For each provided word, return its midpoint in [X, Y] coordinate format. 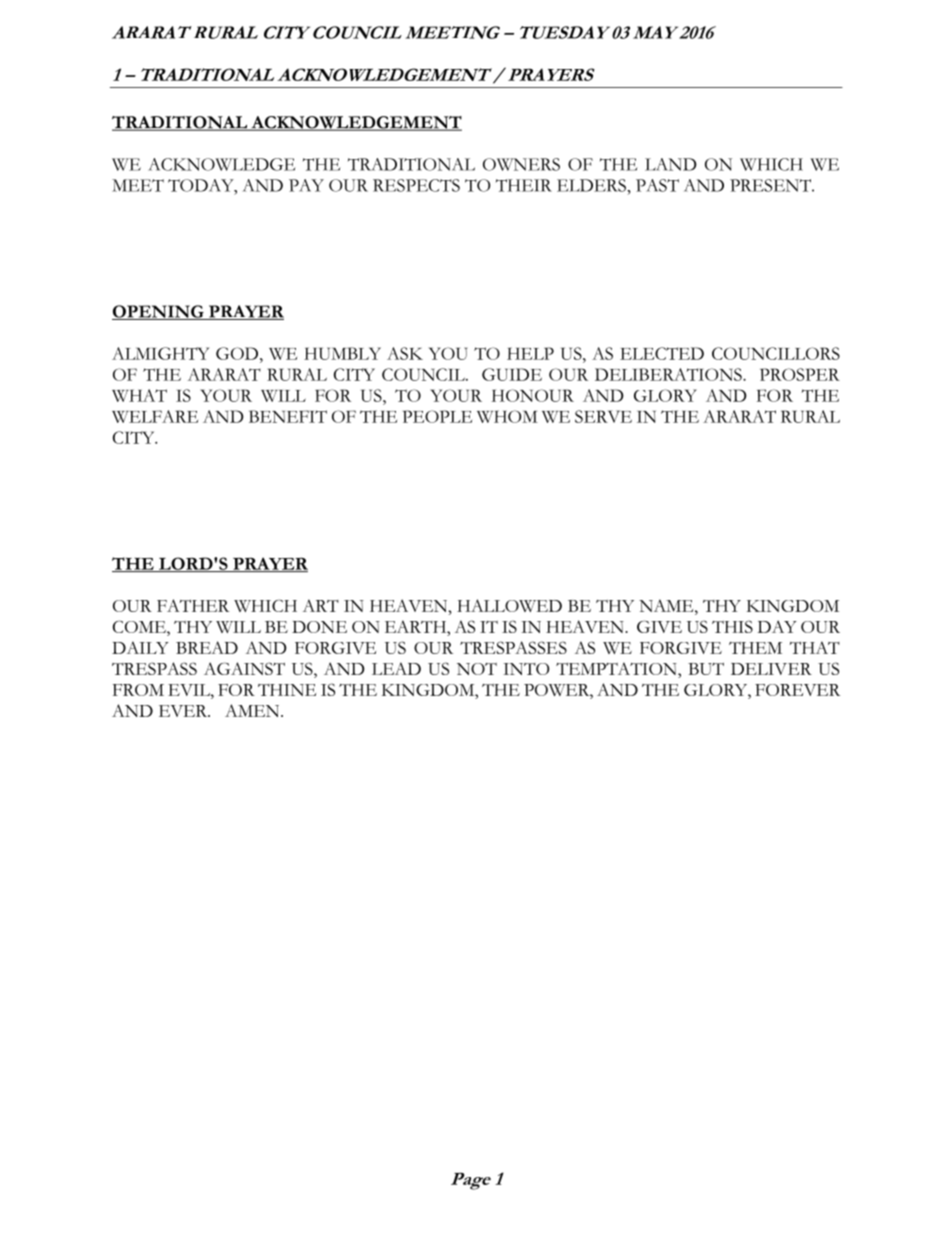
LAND [671, 164]
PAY [306, 185]
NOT [477, 669]
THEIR [524, 185]
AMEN [253, 710]
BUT [706, 669]
